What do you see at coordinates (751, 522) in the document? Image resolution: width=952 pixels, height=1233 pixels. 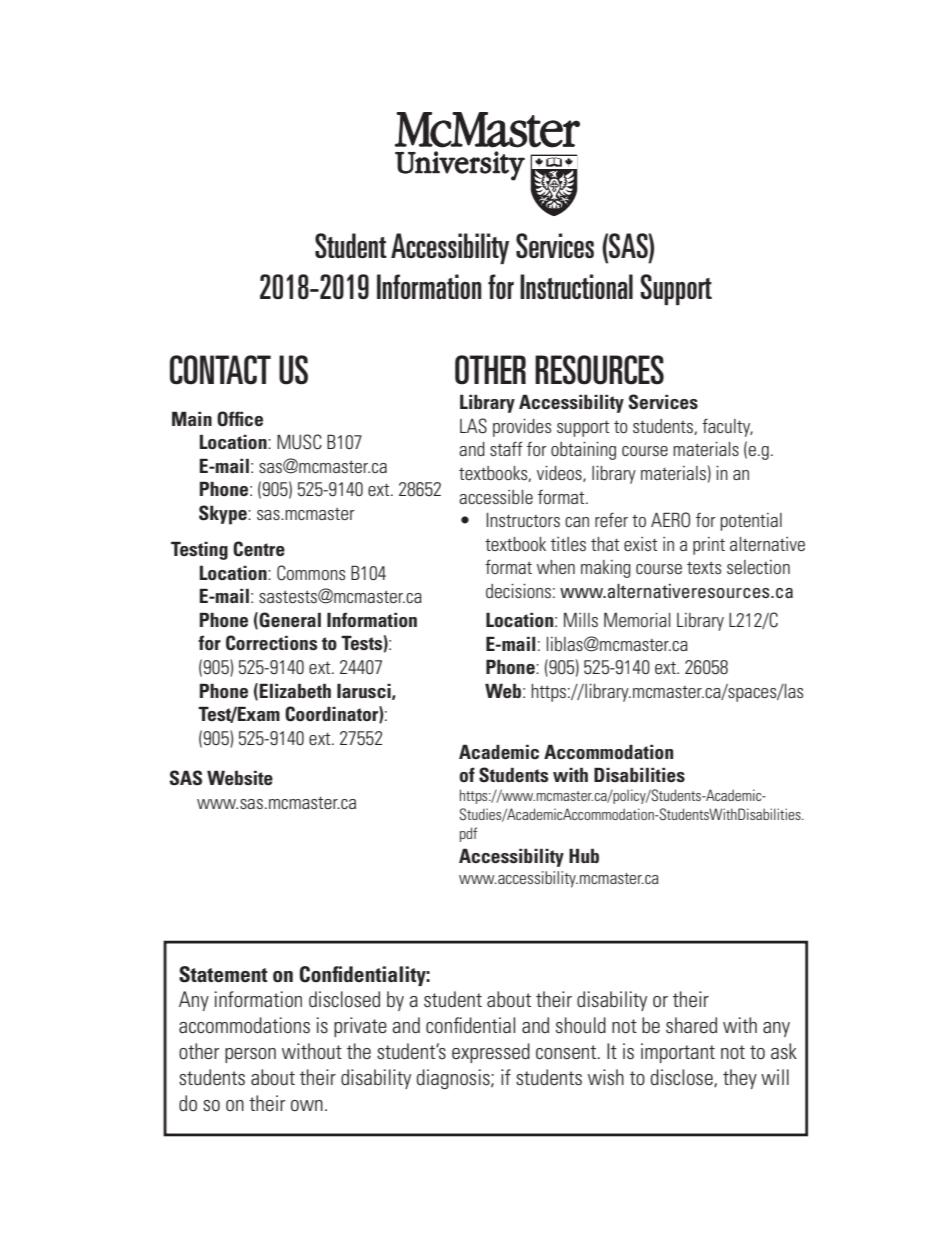 I see `potential` at bounding box center [751, 522].
